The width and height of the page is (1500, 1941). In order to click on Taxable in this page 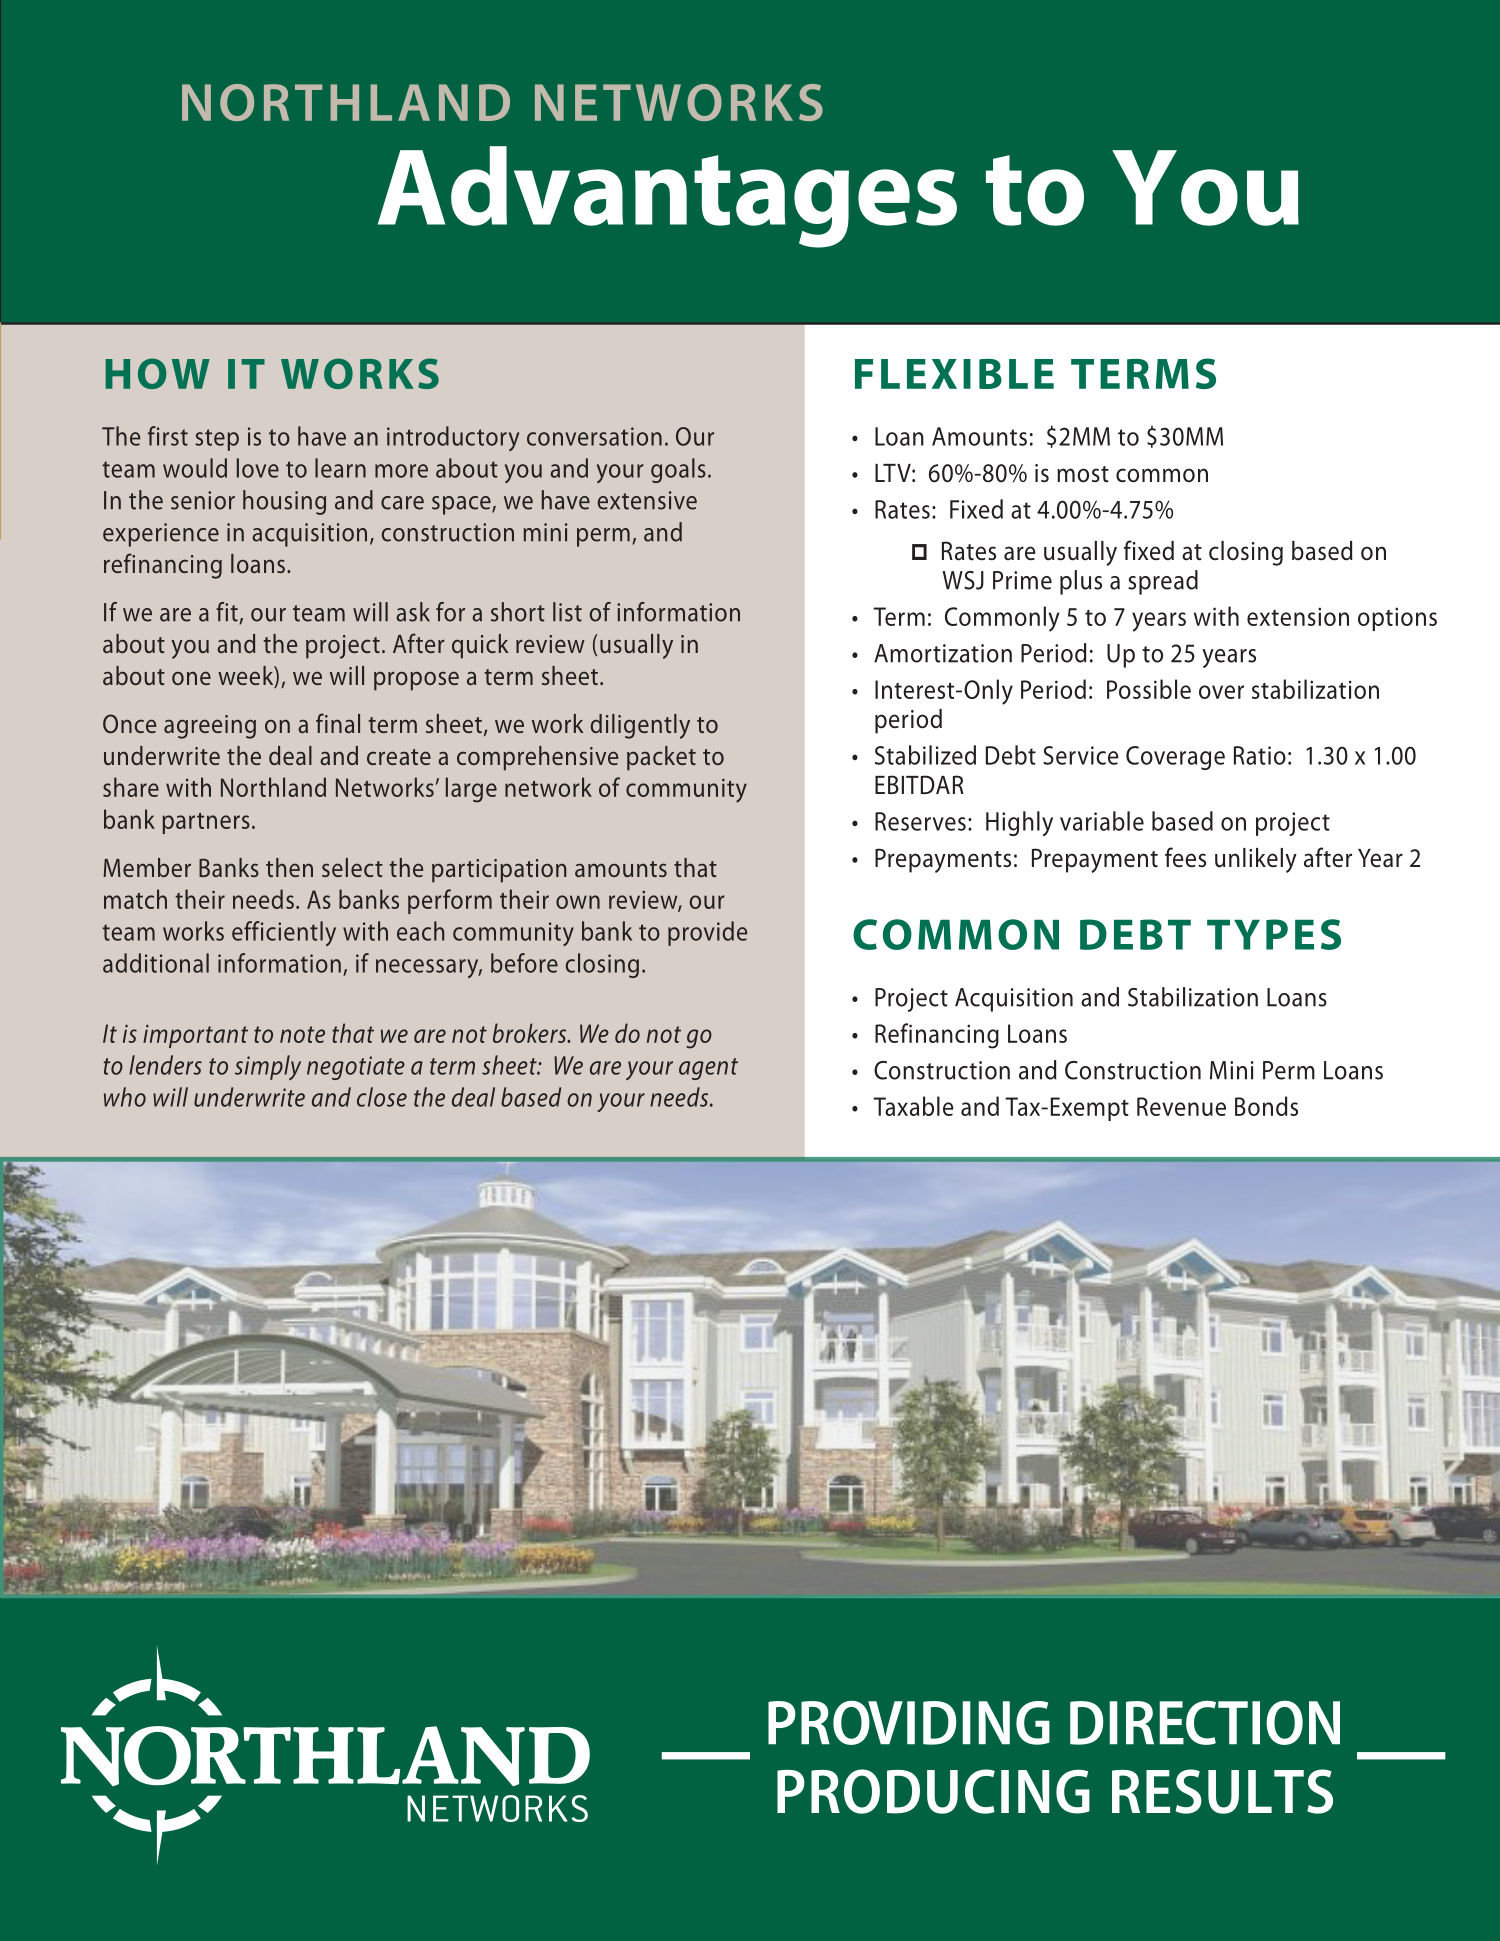, I will do `click(913, 1106)`.
